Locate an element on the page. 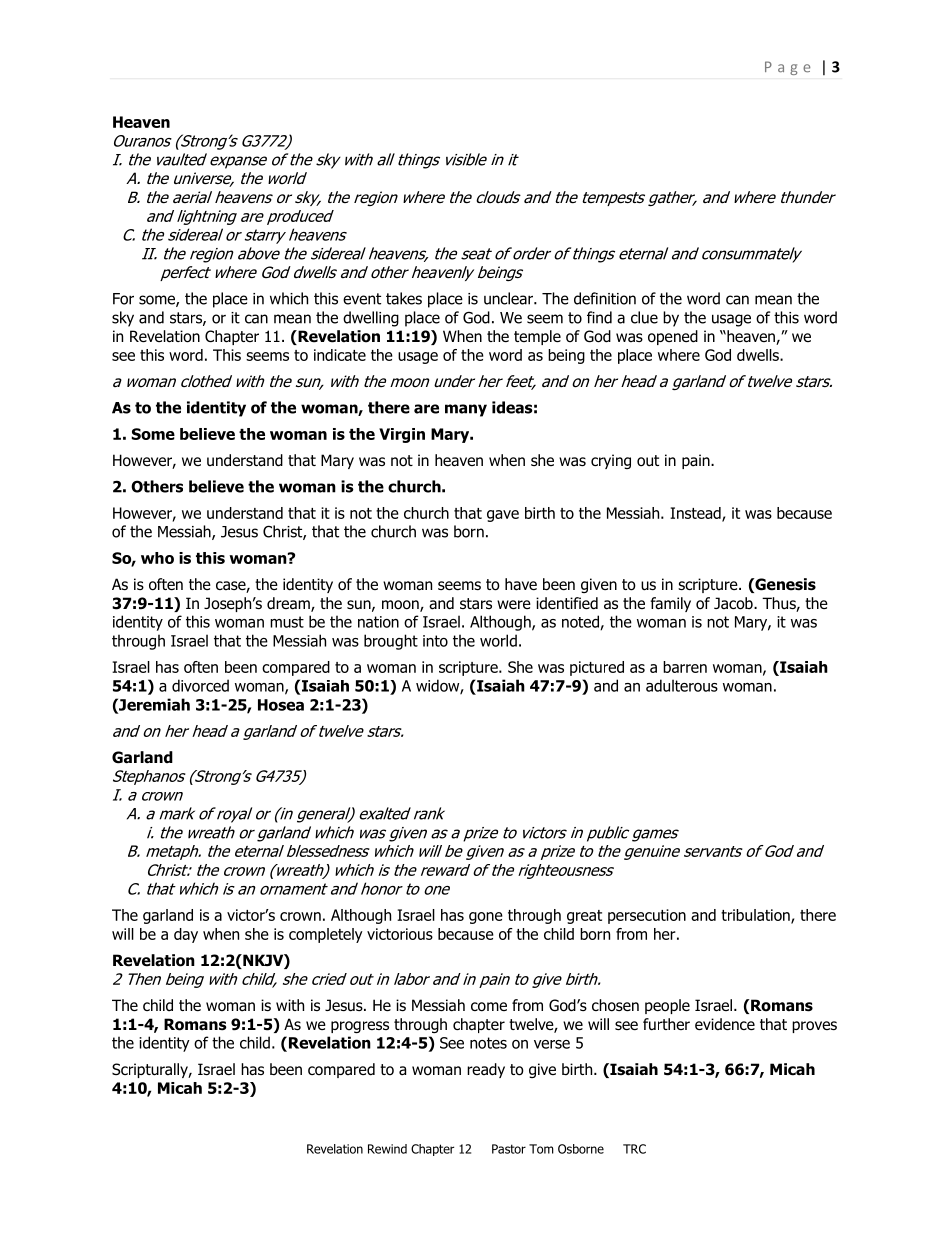  gone is located at coordinates (486, 918).
